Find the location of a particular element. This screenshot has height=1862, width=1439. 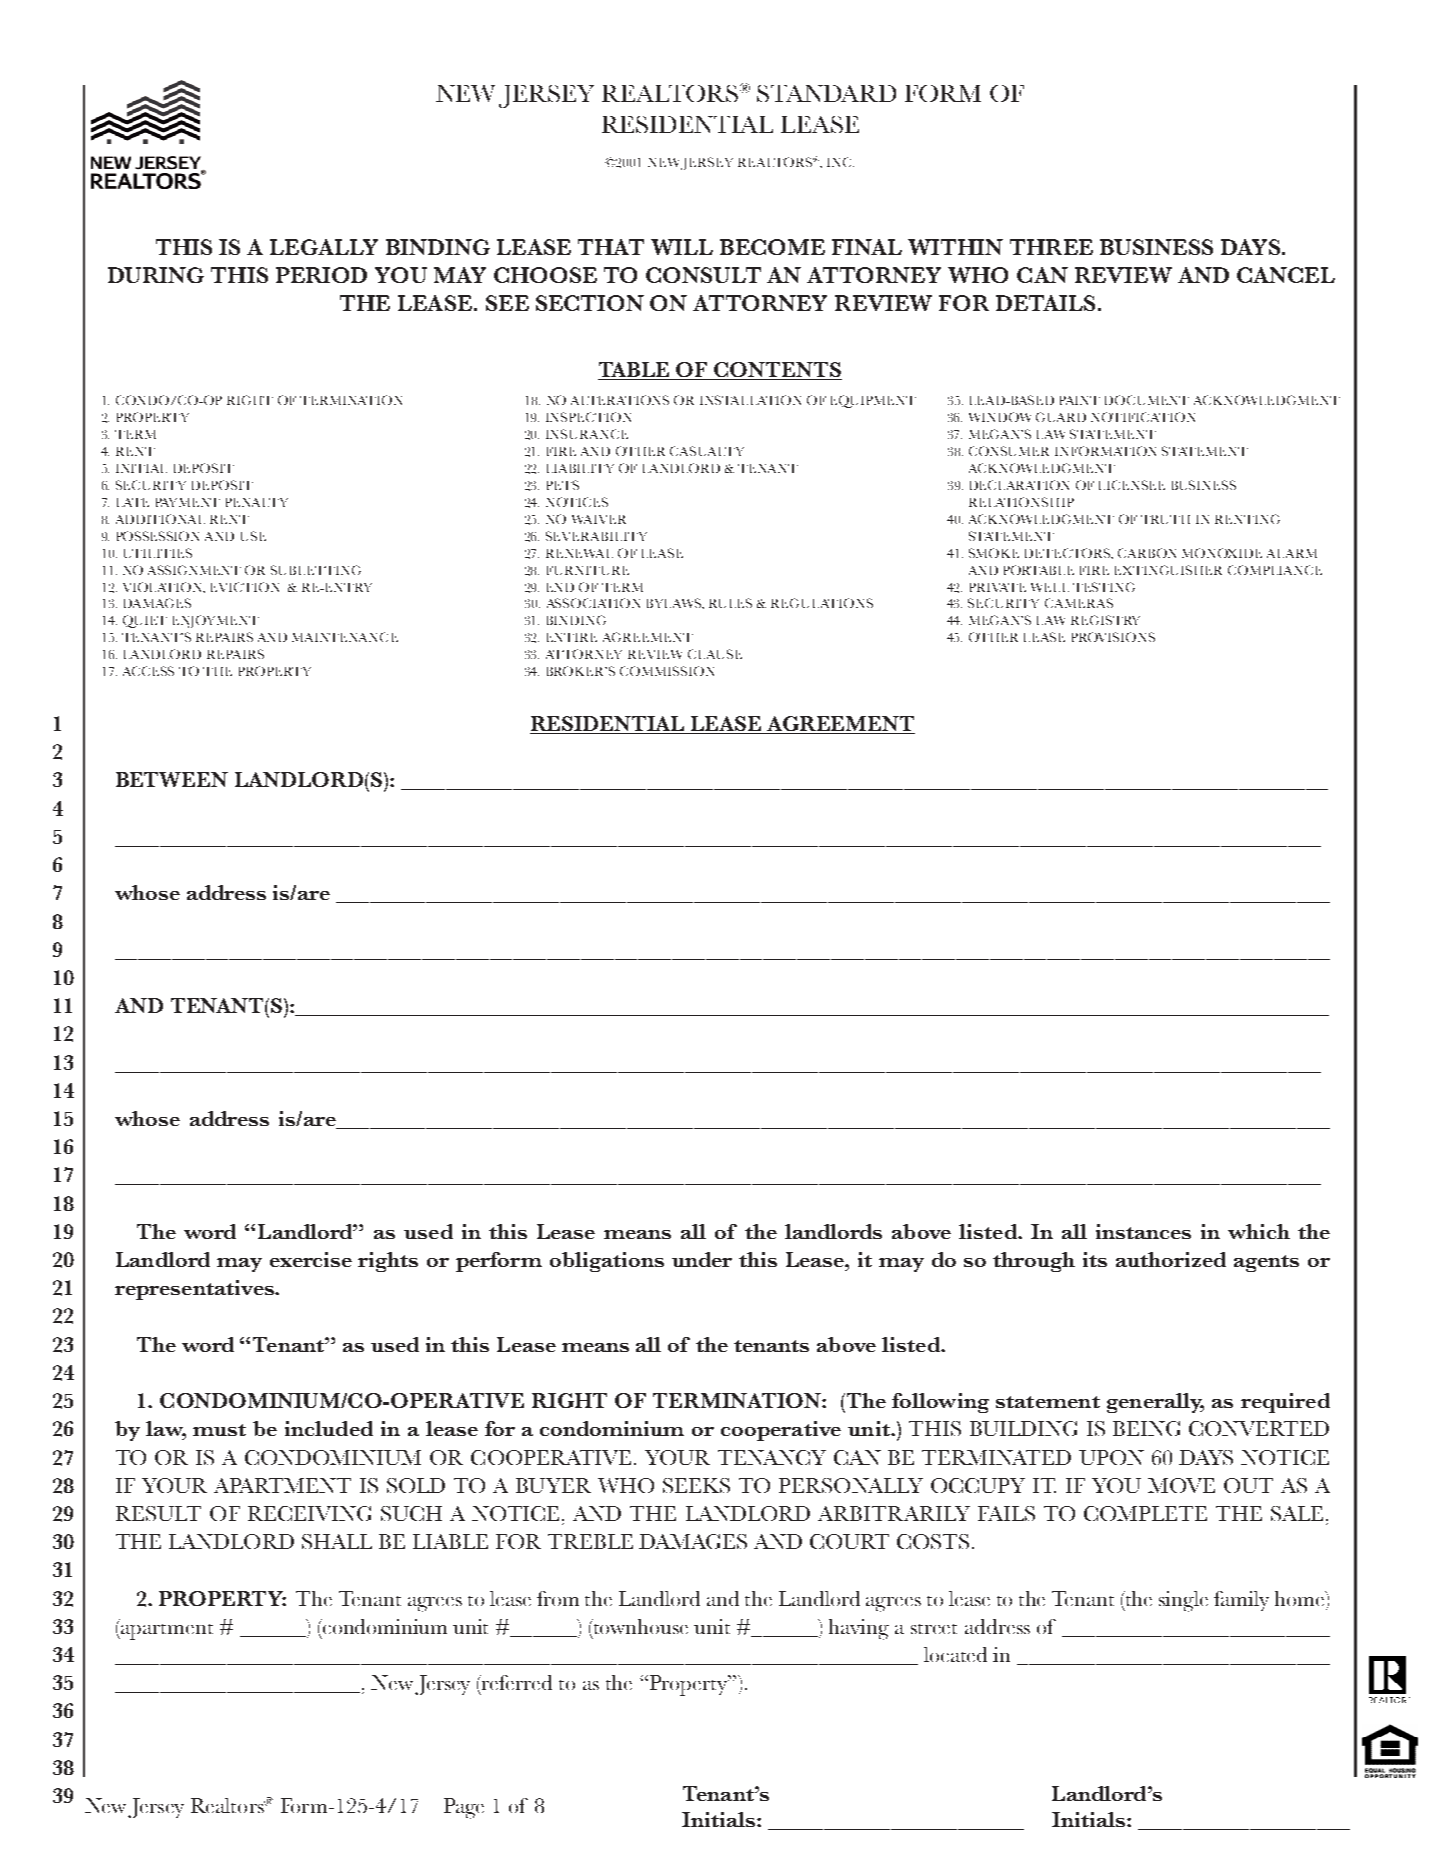

CARBON is located at coordinates (1147, 553).
